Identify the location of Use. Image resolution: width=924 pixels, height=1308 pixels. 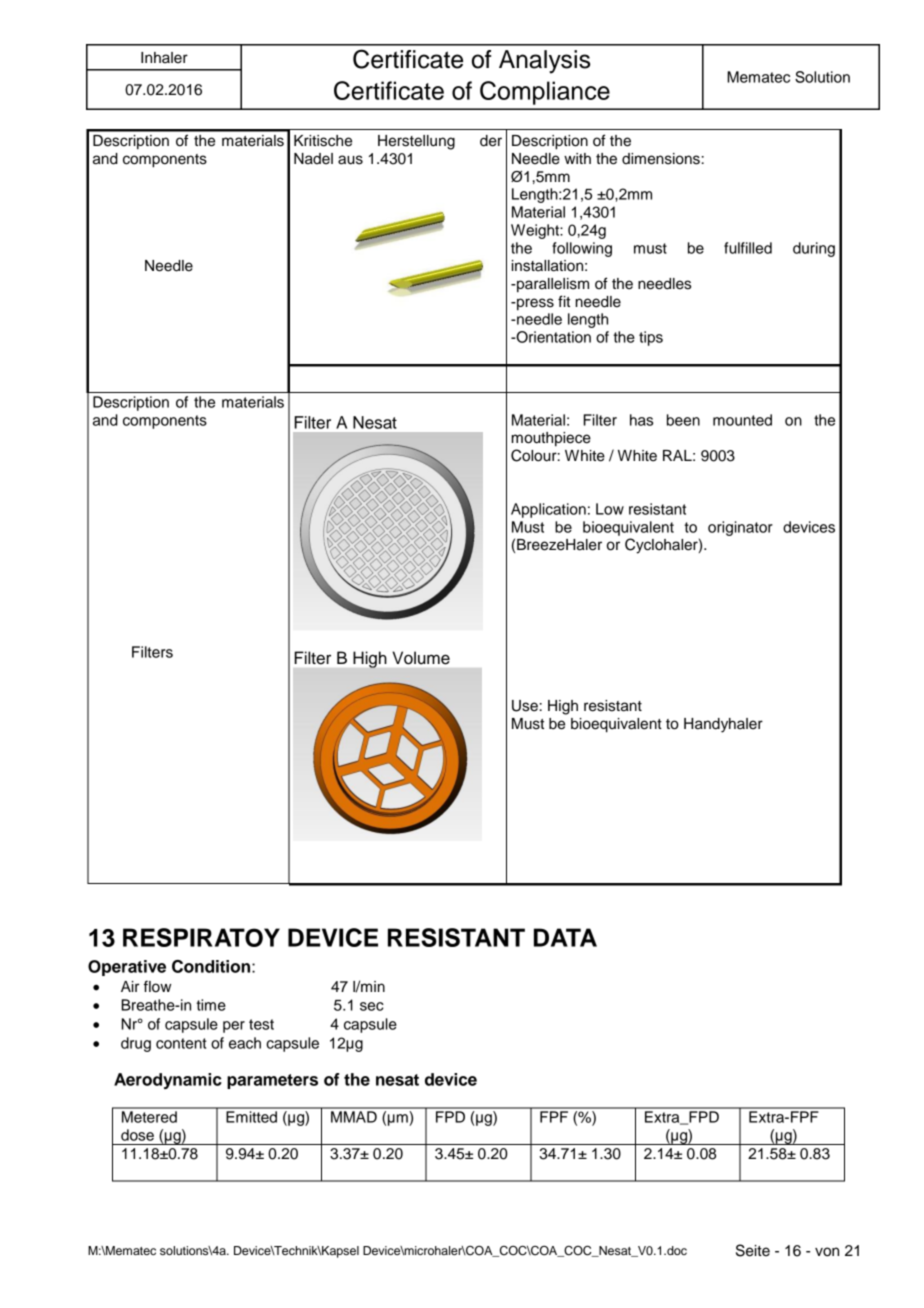
(525, 706).
